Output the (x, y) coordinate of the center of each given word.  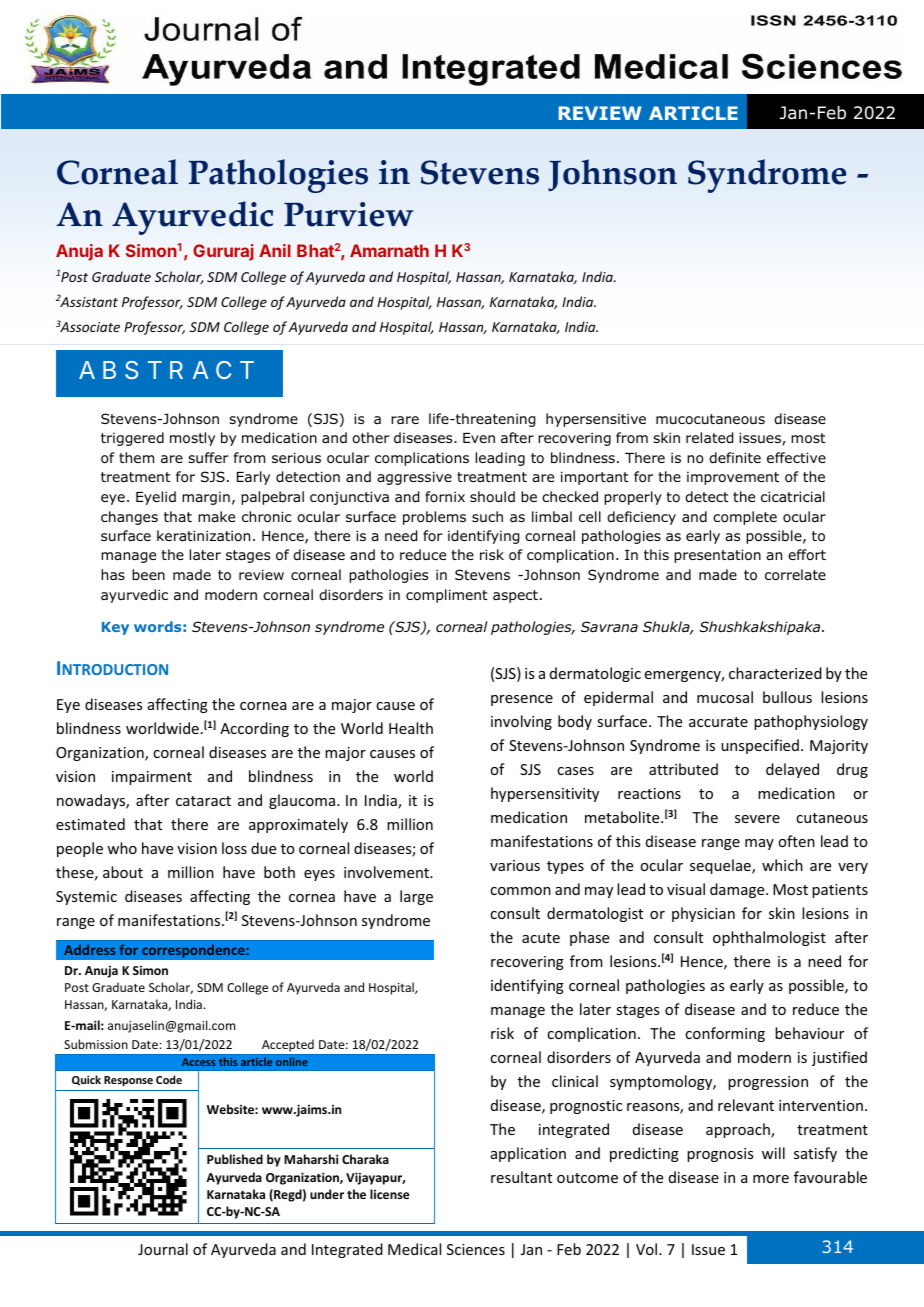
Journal (163, 1249)
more (771, 1179)
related (709, 438)
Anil (275, 250)
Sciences (476, 1249)
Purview (348, 214)
